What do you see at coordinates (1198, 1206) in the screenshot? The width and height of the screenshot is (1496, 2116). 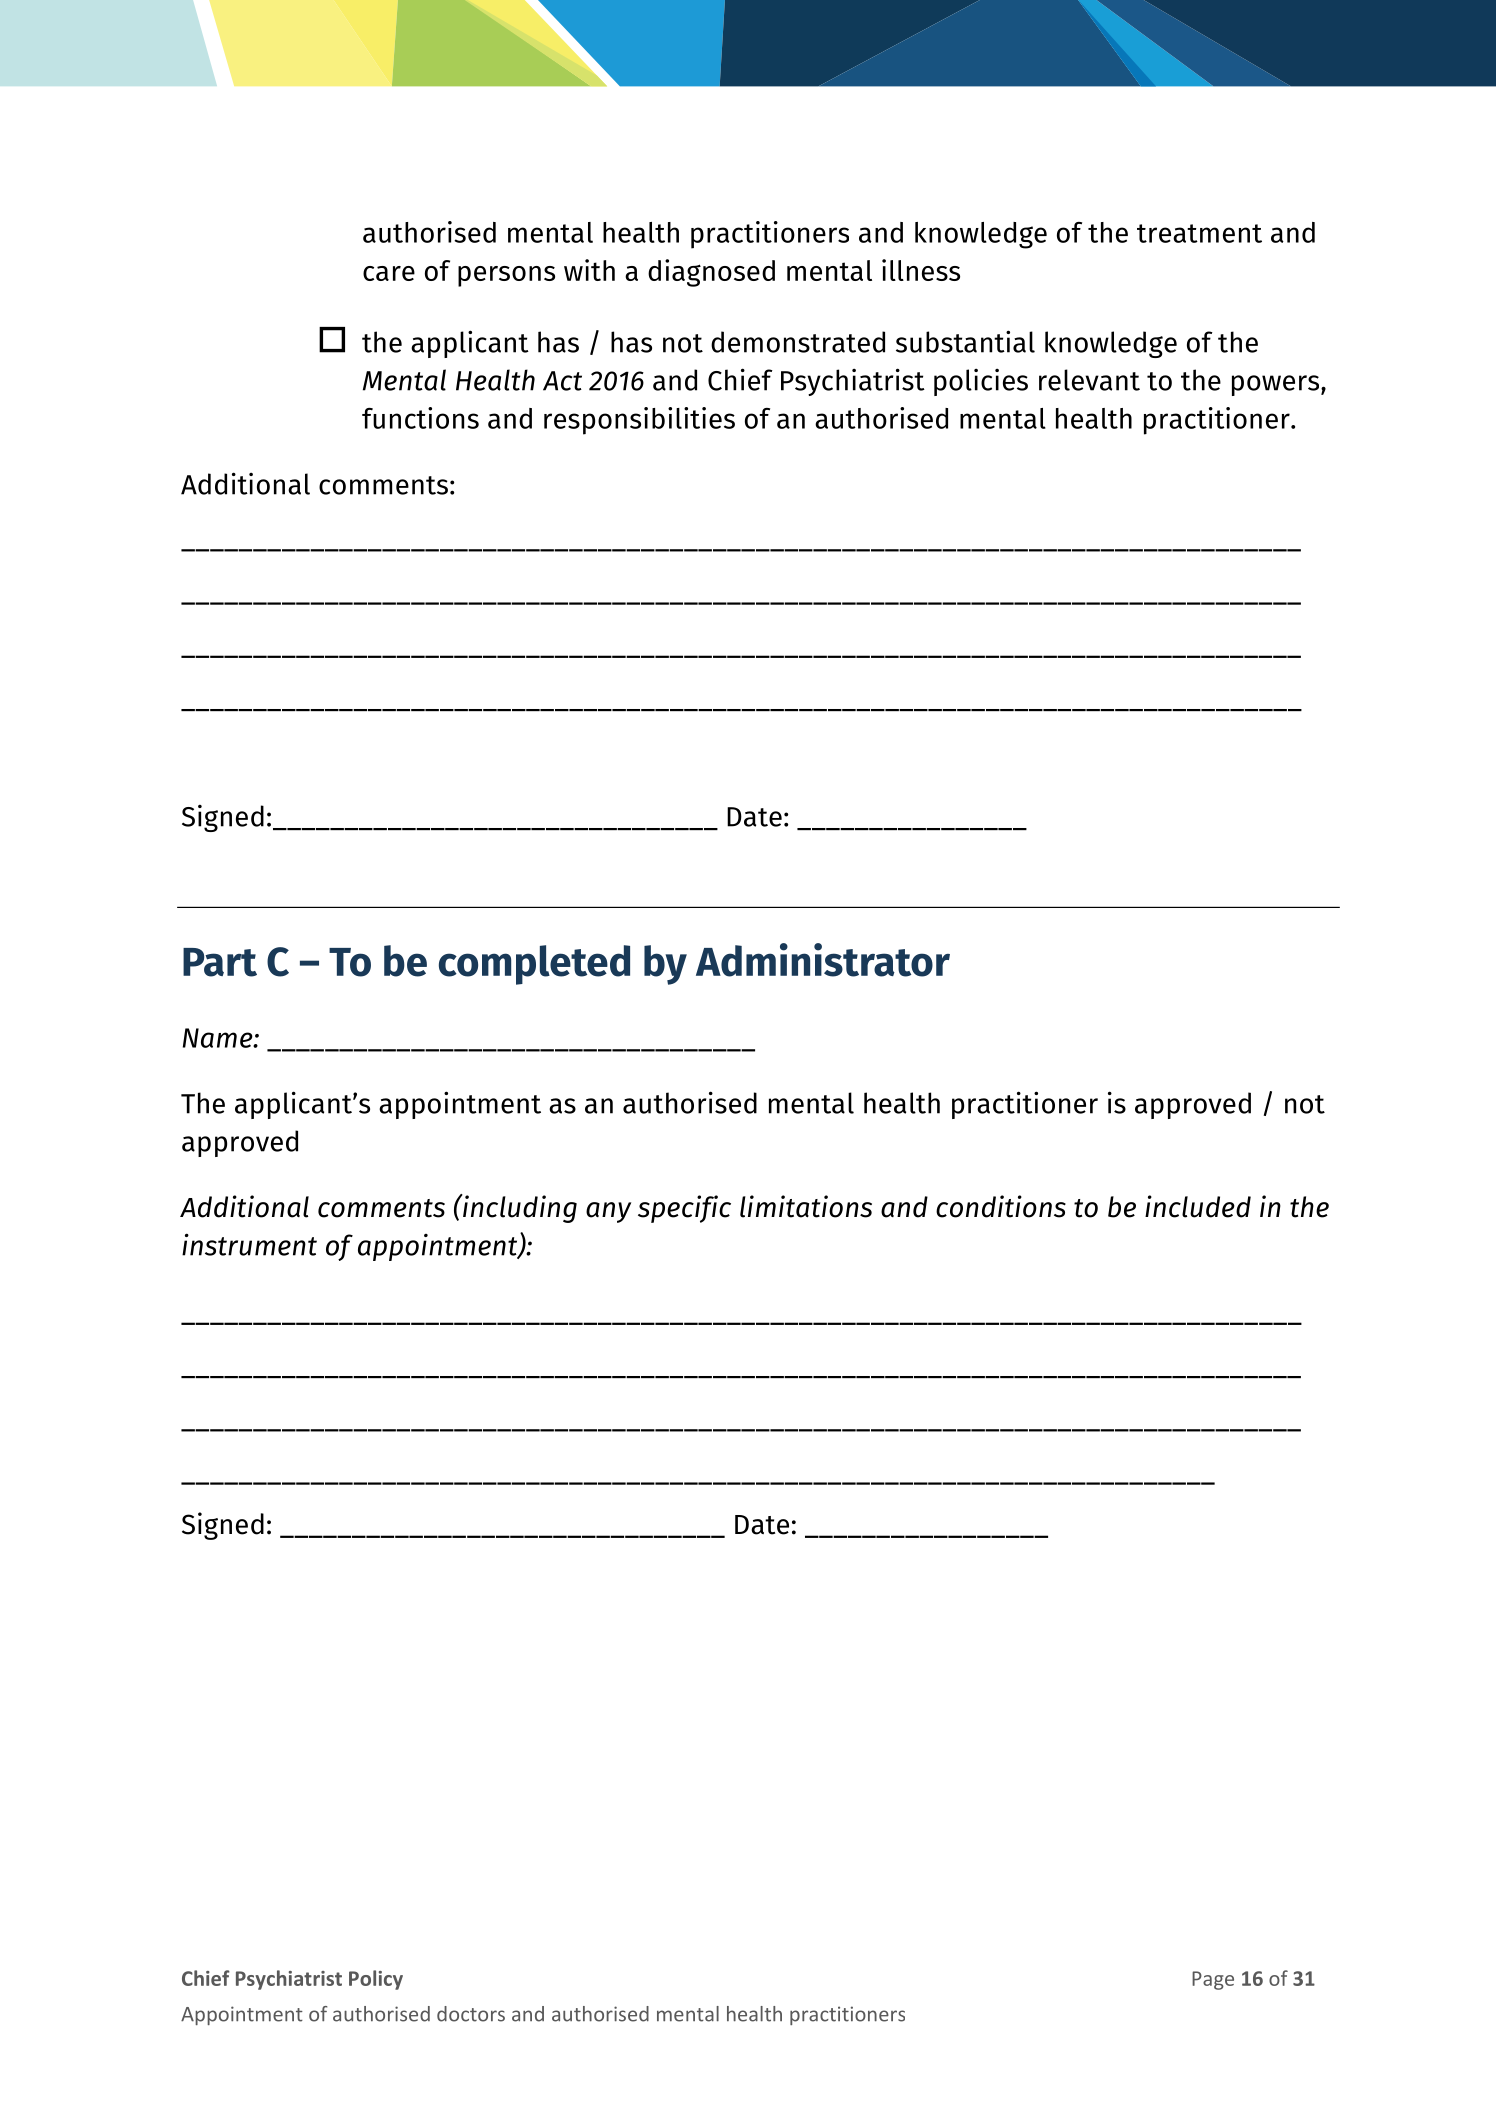 I see `included` at bounding box center [1198, 1206].
